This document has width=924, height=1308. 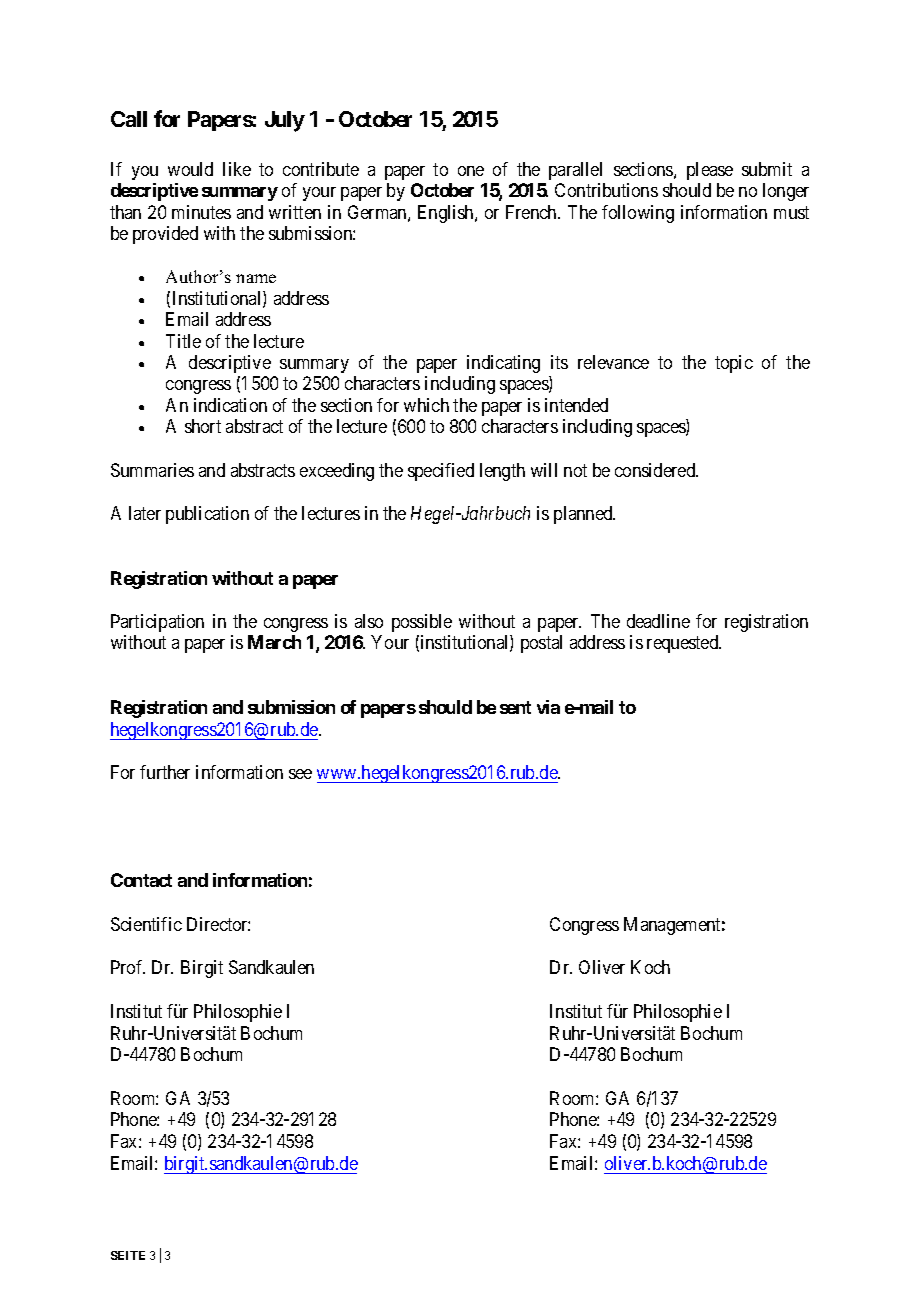 I want to click on SEITE, so click(x=128, y=1255).
